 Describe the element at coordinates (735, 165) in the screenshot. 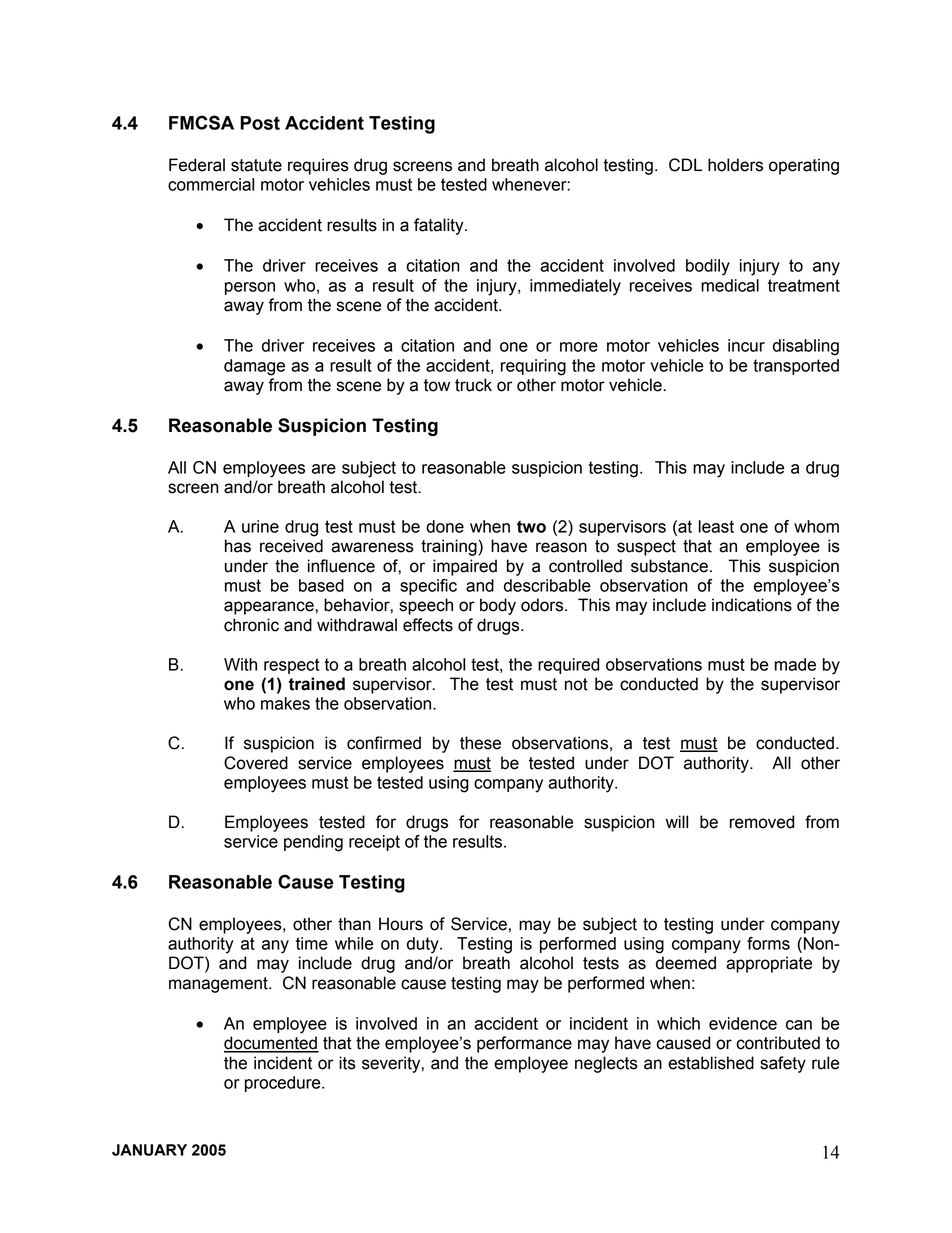

I see `holders` at that location.
